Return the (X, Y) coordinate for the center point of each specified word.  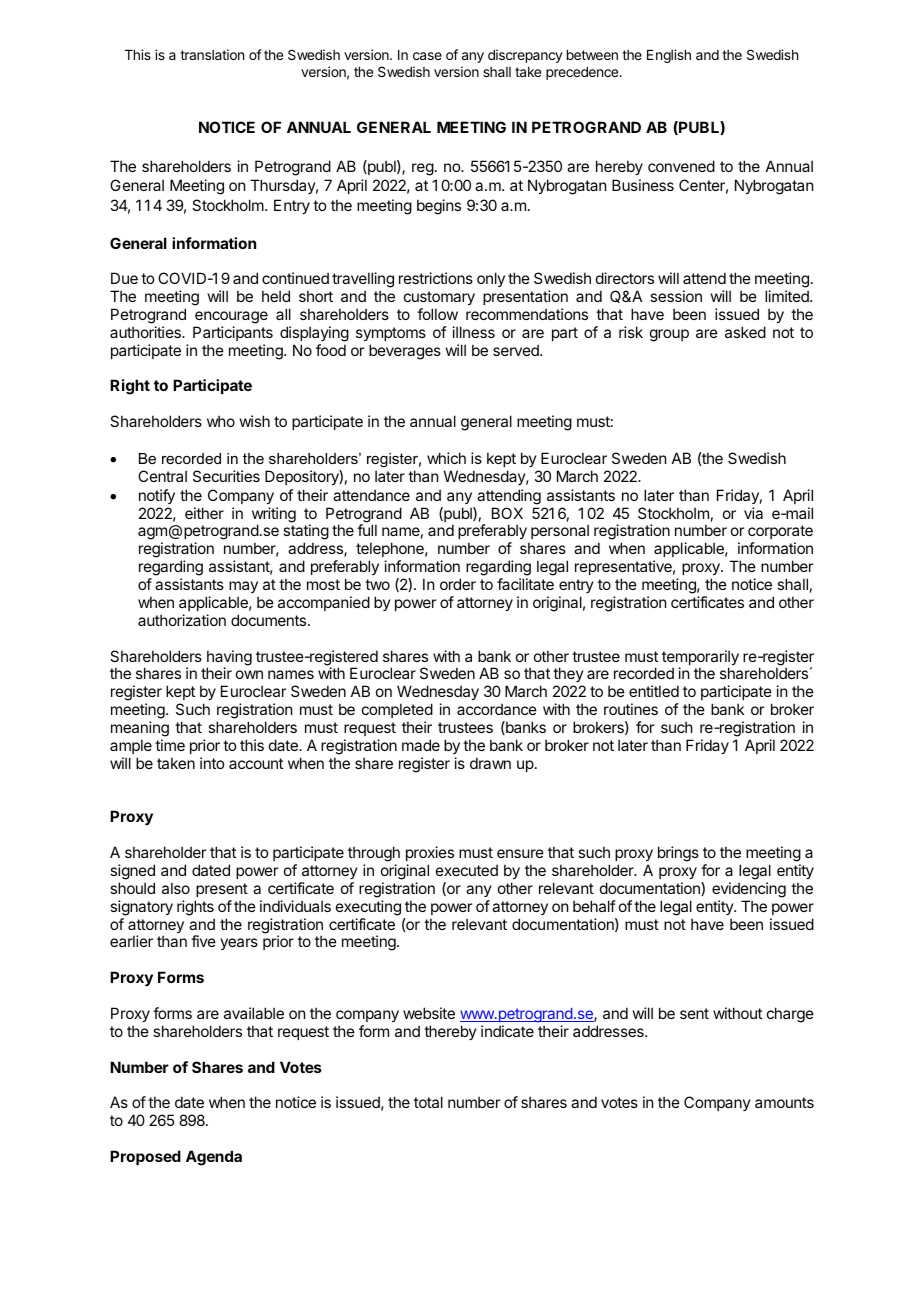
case (427, 56)
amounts (784, 1102)
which (446, 458)
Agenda (214, 1158)
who (221, 421)
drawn (490, 763)
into (212, 763)
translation (212, 54)
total (428, 1102)
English (669, 56)
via (753, 513)
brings (678, 854)
